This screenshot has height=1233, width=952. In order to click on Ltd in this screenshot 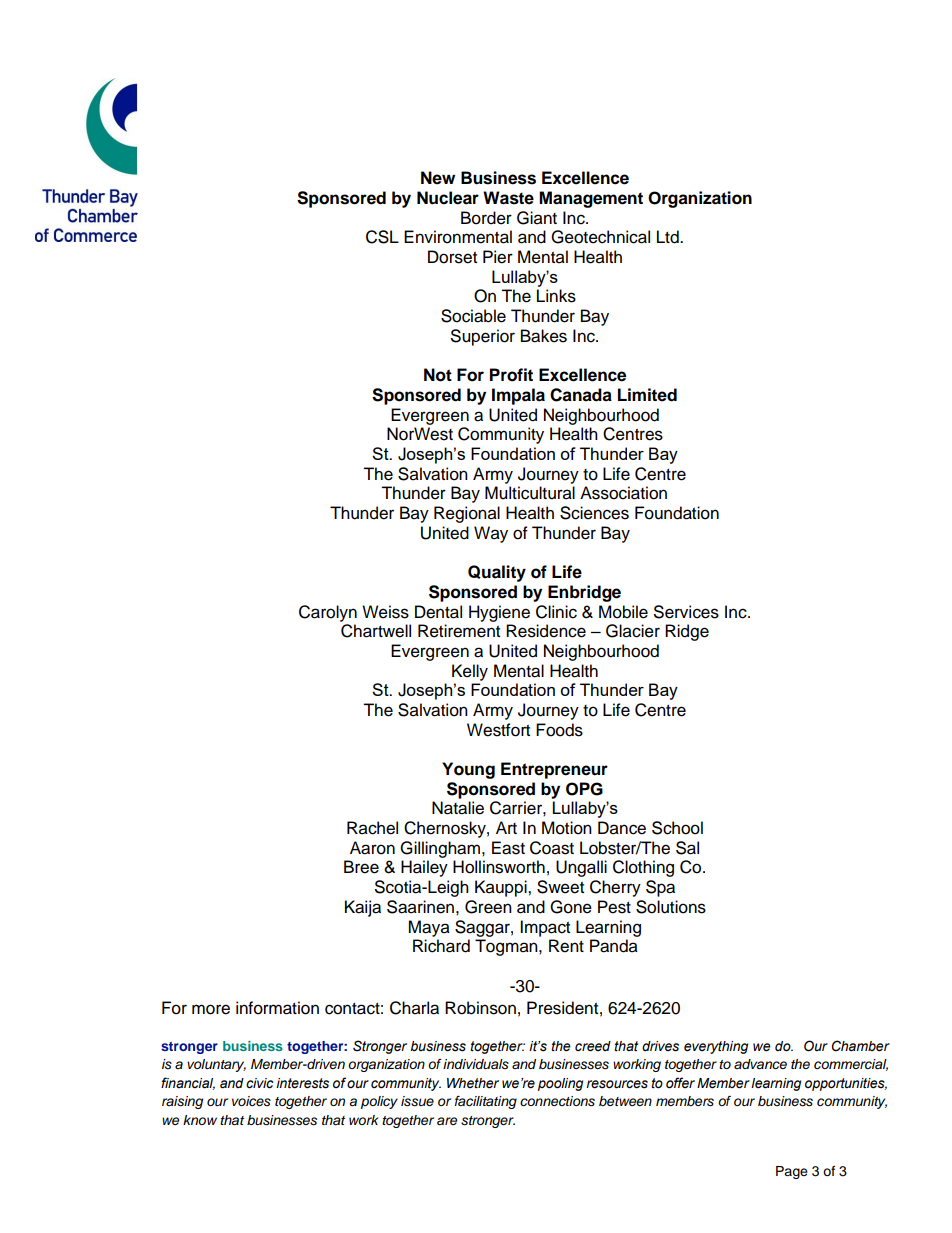, I will do `click(669, 237)`.
